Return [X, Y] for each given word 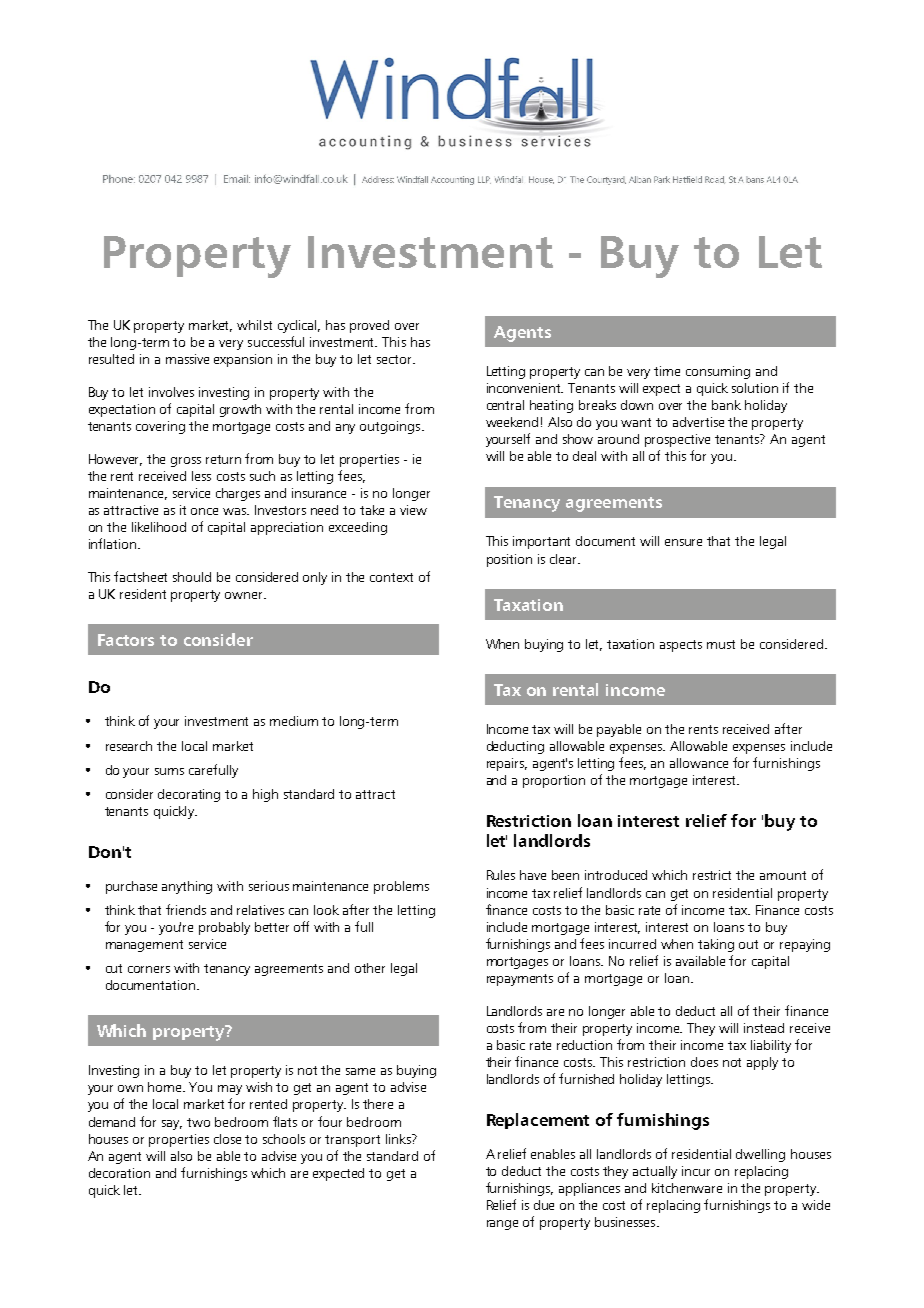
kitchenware [687, 1188]
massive [187, 359]
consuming [718, 372]
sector [395, 359]
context [391, 577]
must [721, 644]
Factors [126, 640]
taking [716, 945]
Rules [501, 875]
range [502, 1225]
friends [186, 909]
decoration [119, 1173]
